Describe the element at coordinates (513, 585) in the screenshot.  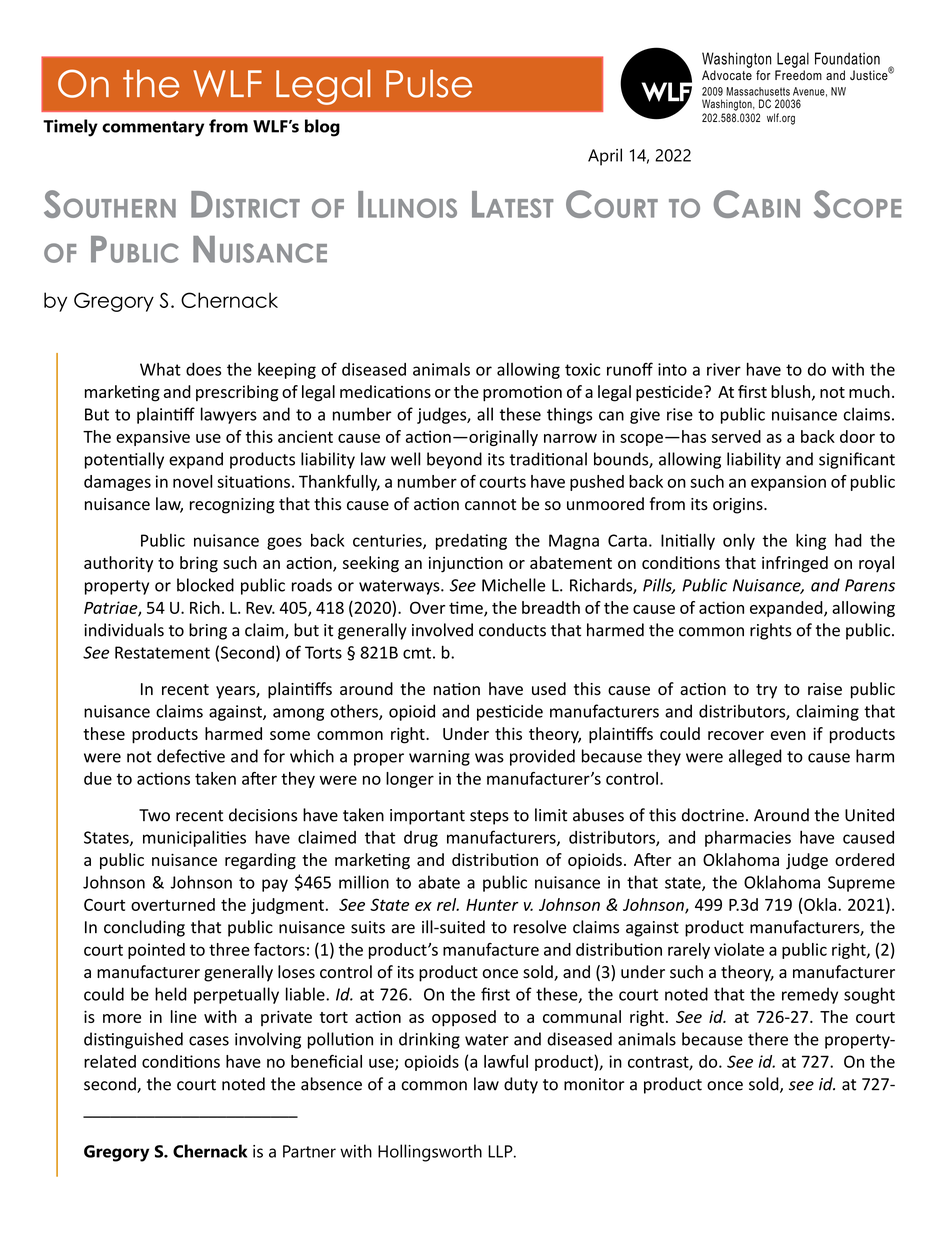
I see `Michelle` at that location.
